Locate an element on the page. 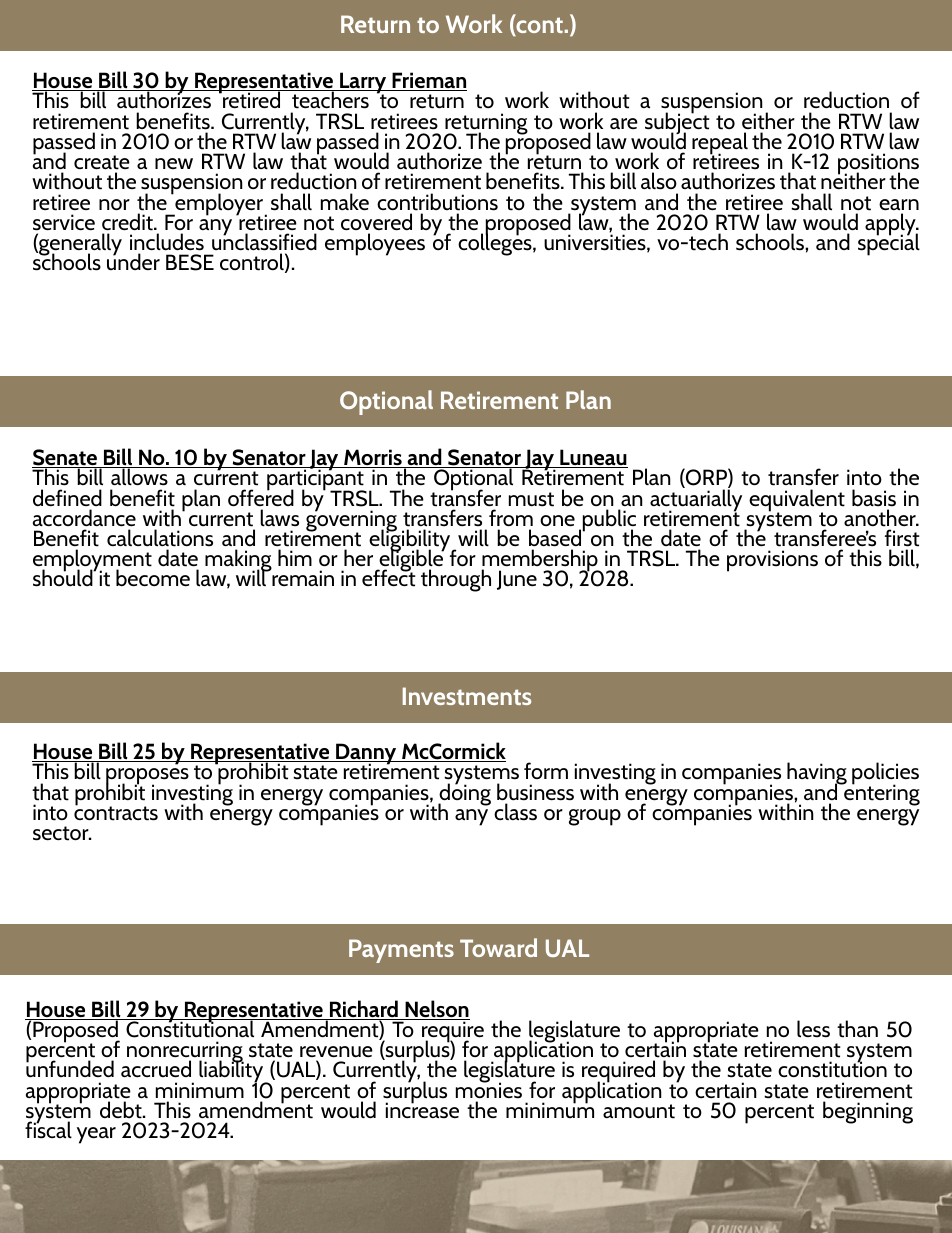  Larry is located at coordinates (363, 84).
